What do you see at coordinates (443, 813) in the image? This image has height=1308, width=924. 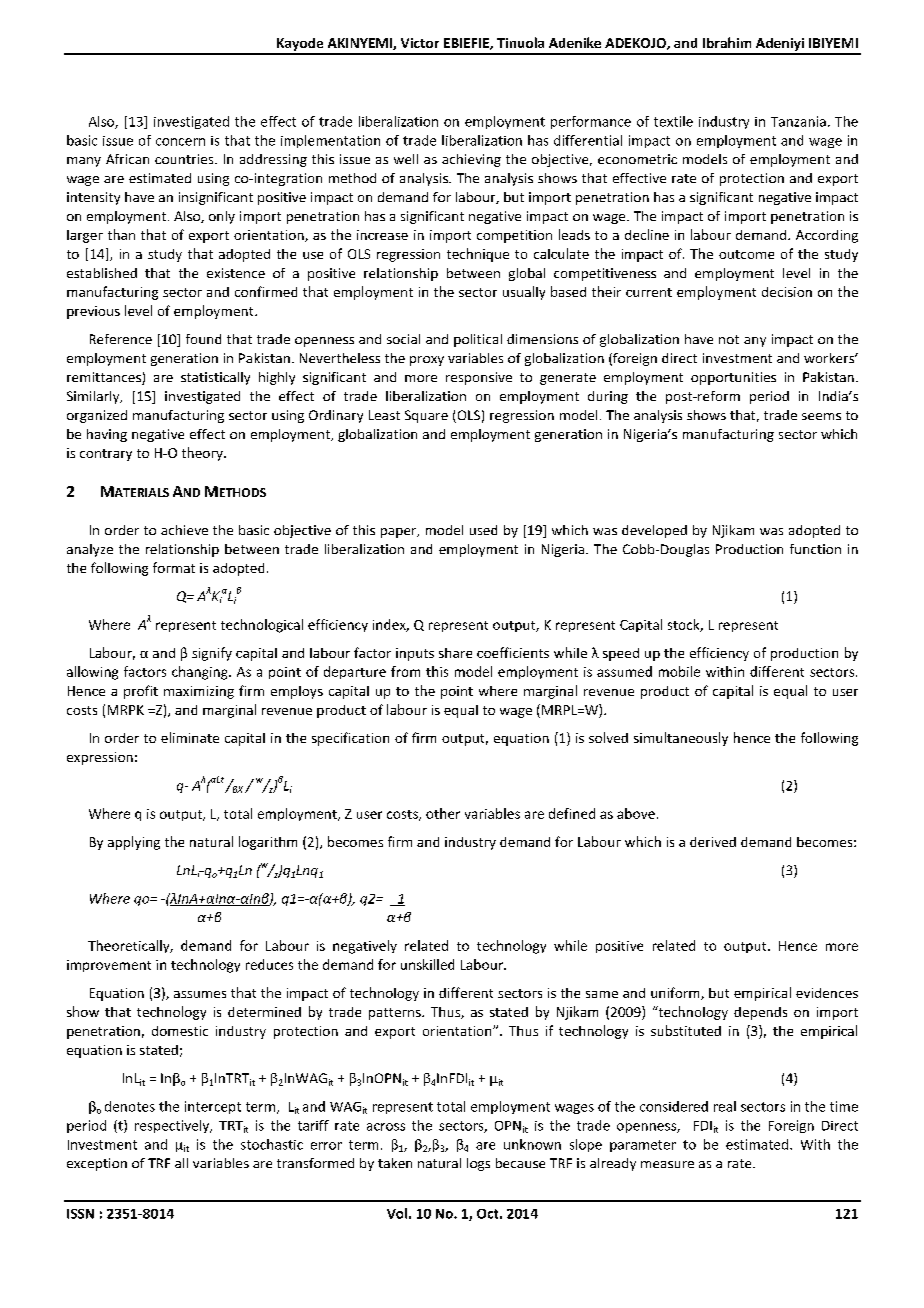 I see `other` at bounding box center [443, 813].
